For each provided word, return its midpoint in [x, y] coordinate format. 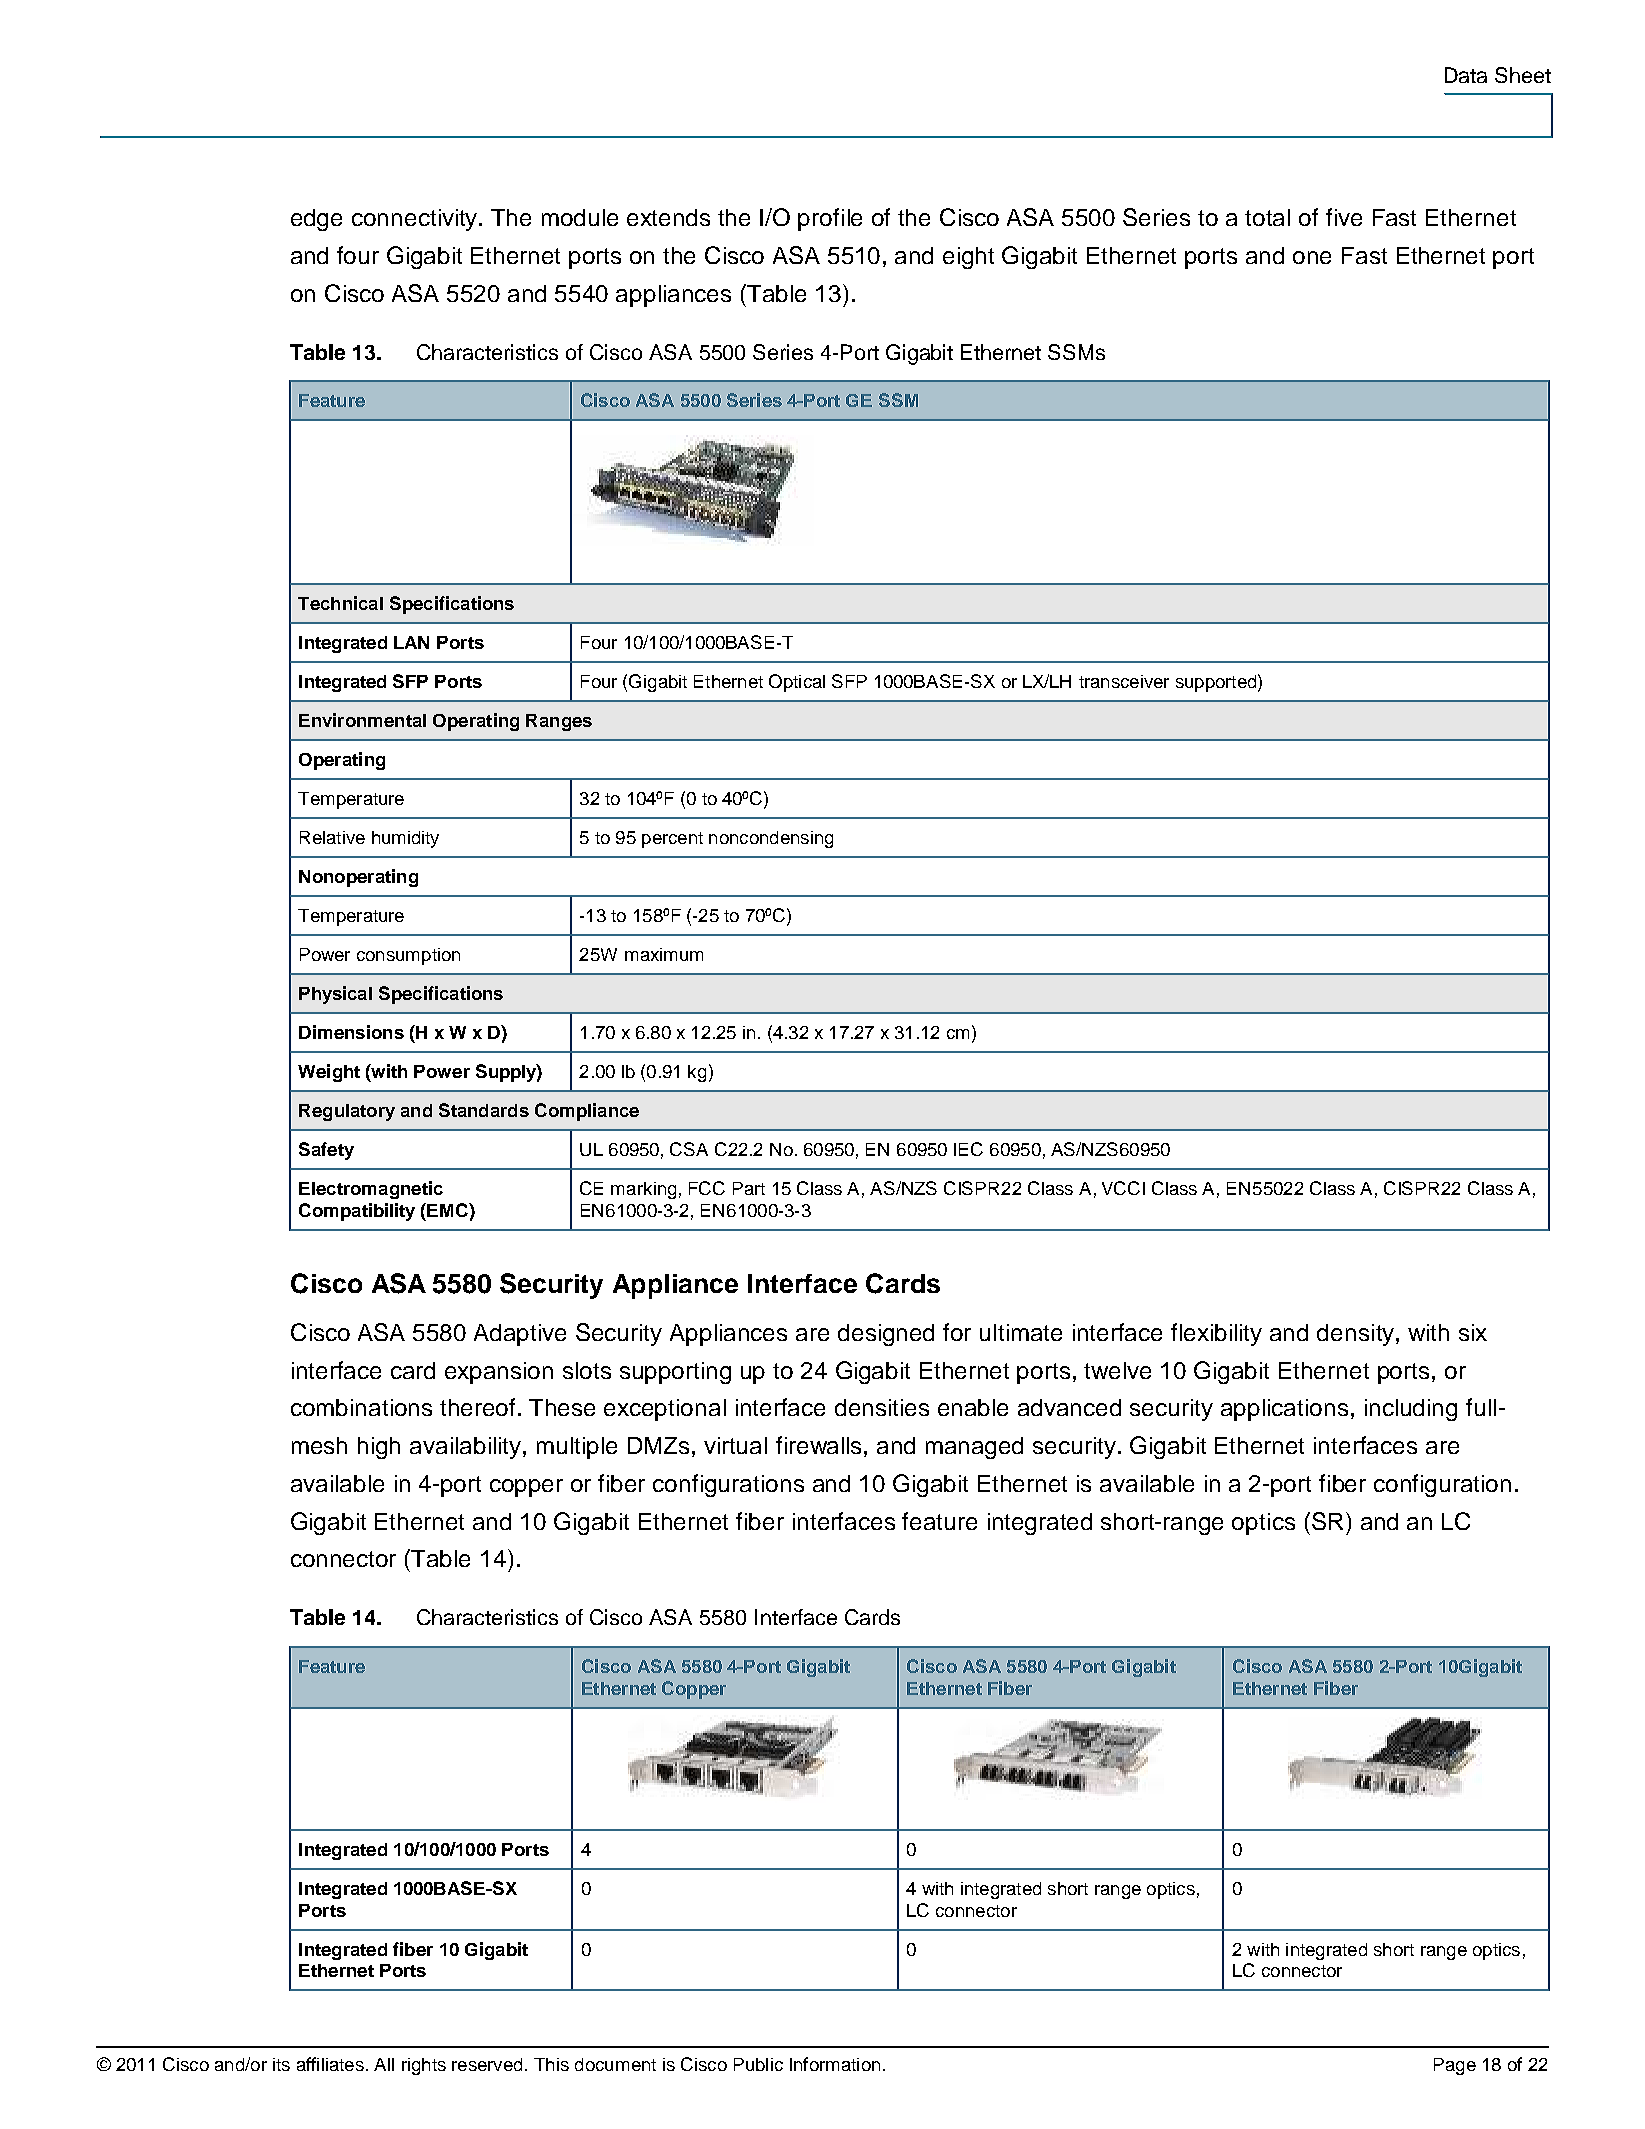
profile [830, 219]
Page [1455, 2066]
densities [882, 1407]
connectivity [416, 220]
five [1344, 217]
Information [835, 2064]
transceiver [1124, 681]
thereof [479, 1407]
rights [424, 2066]
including [1411, 1410]
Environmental [362, 720]
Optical [797, 683]
